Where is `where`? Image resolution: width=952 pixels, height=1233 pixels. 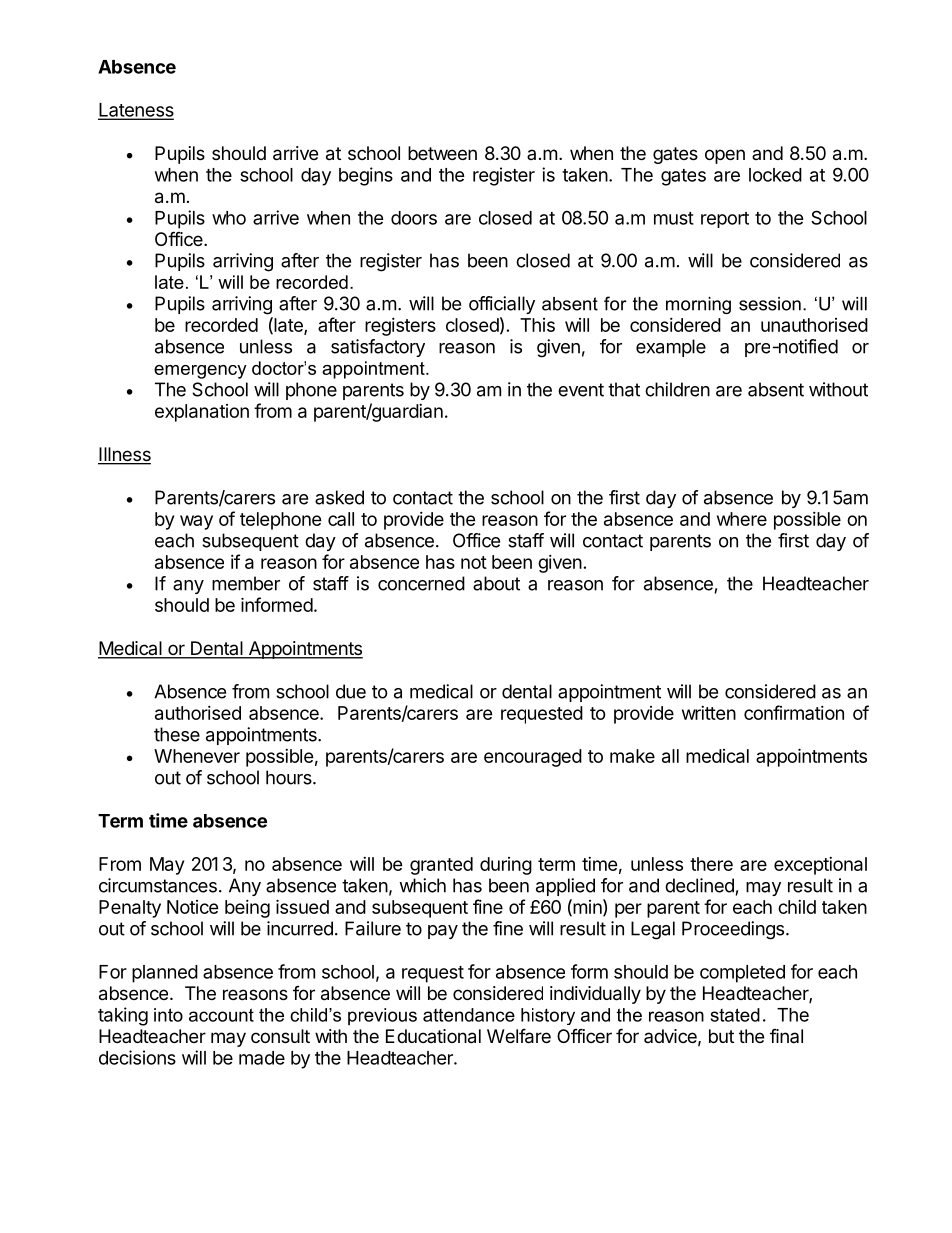 where is located at coordinates (742, 519).
